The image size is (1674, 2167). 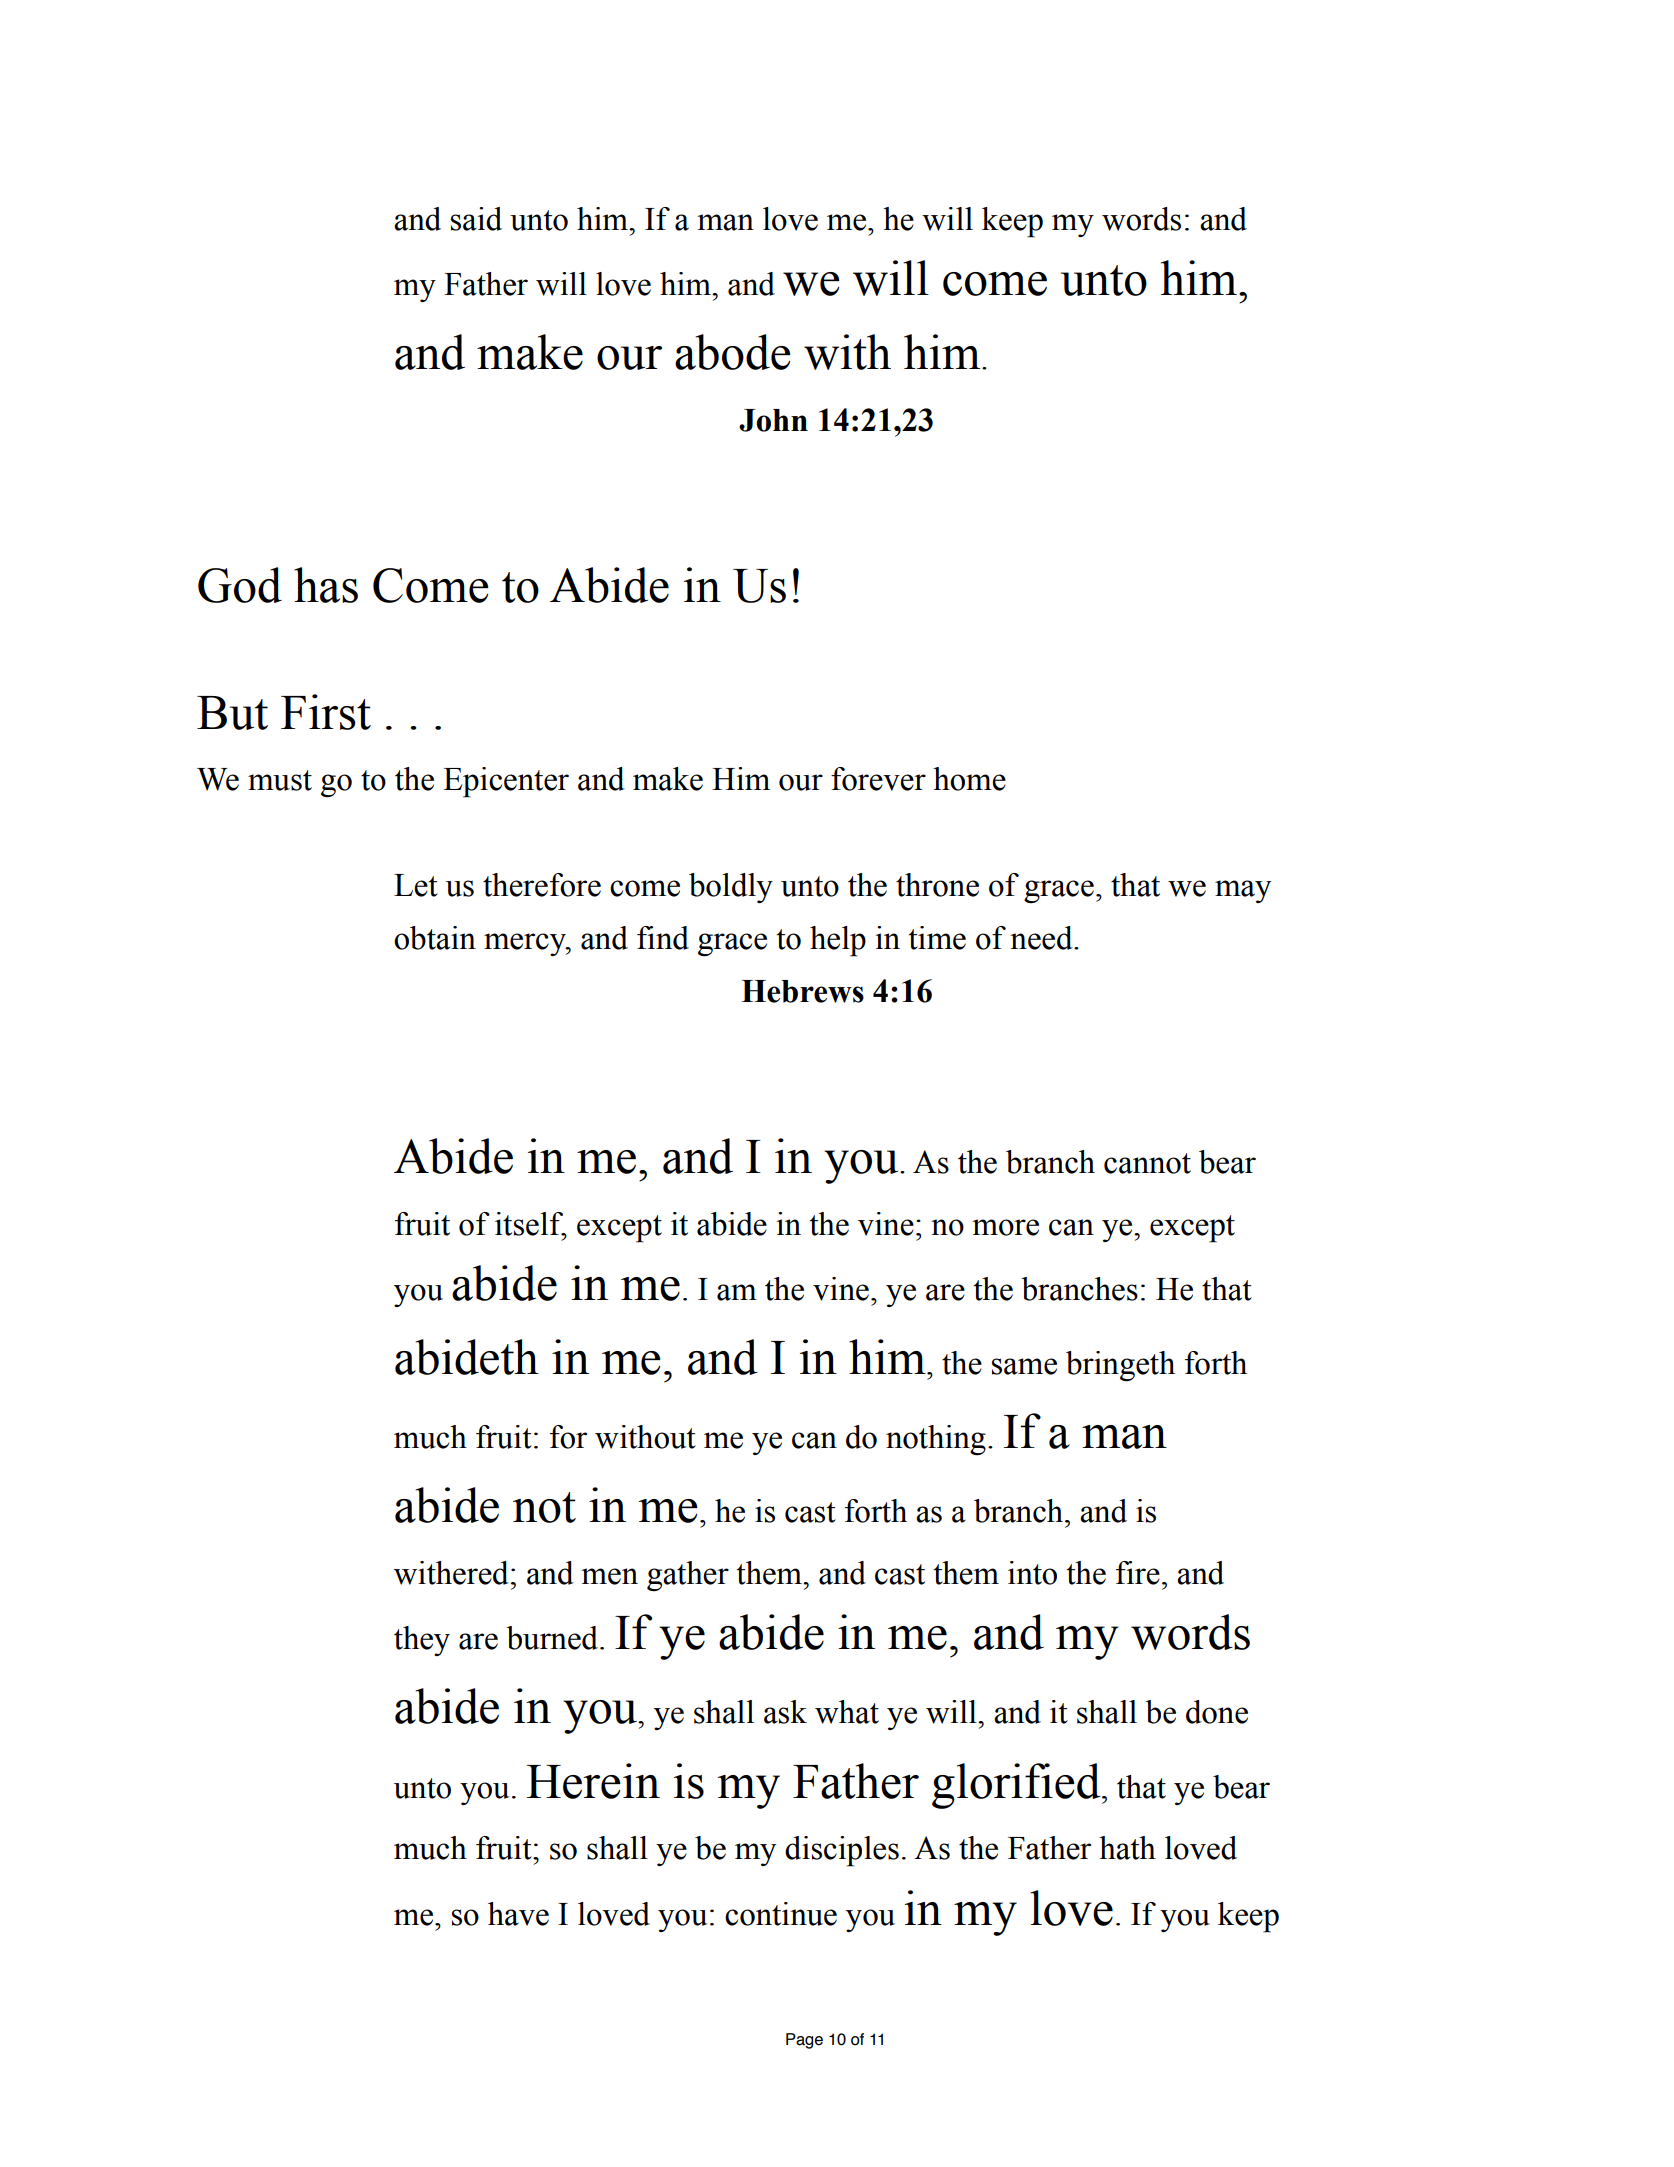 What do you see at coordinates (878, 779) in the screenshot?
I see `forever` at bounding box center [878, 779].
